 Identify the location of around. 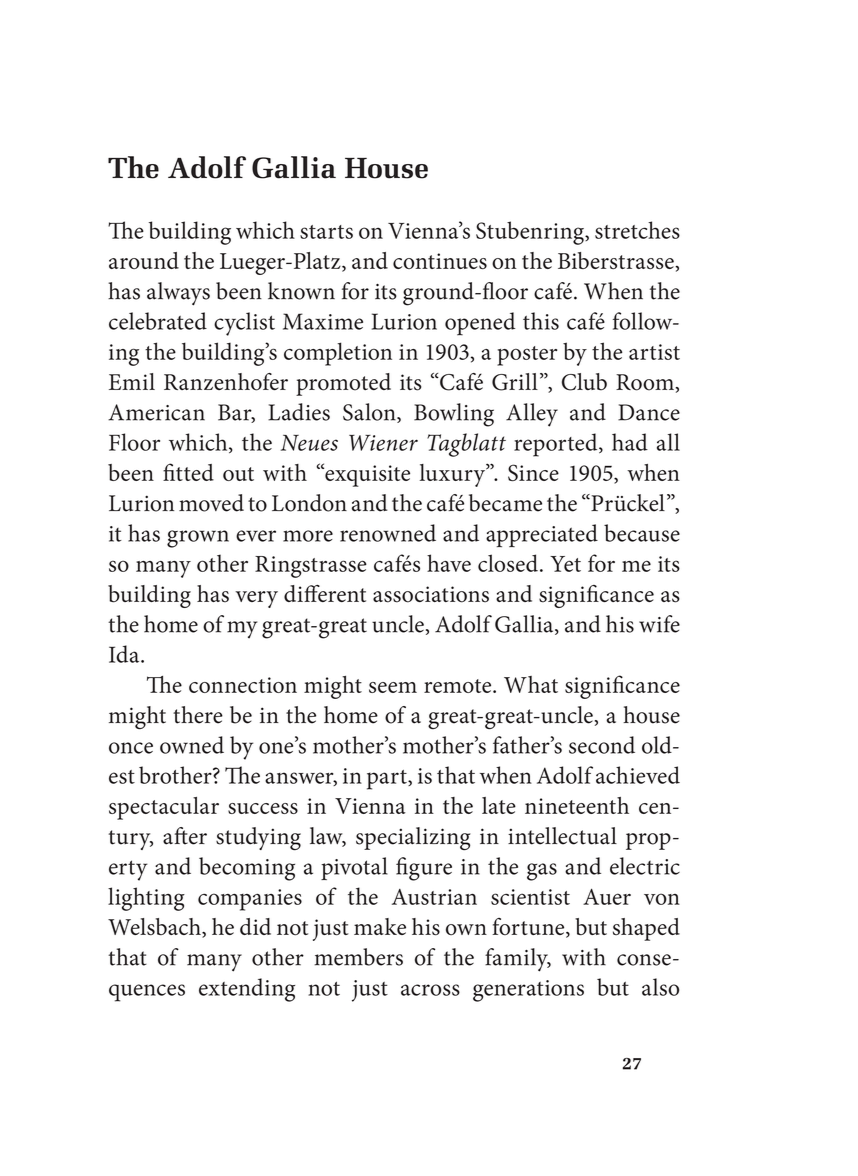
(144, 260).
